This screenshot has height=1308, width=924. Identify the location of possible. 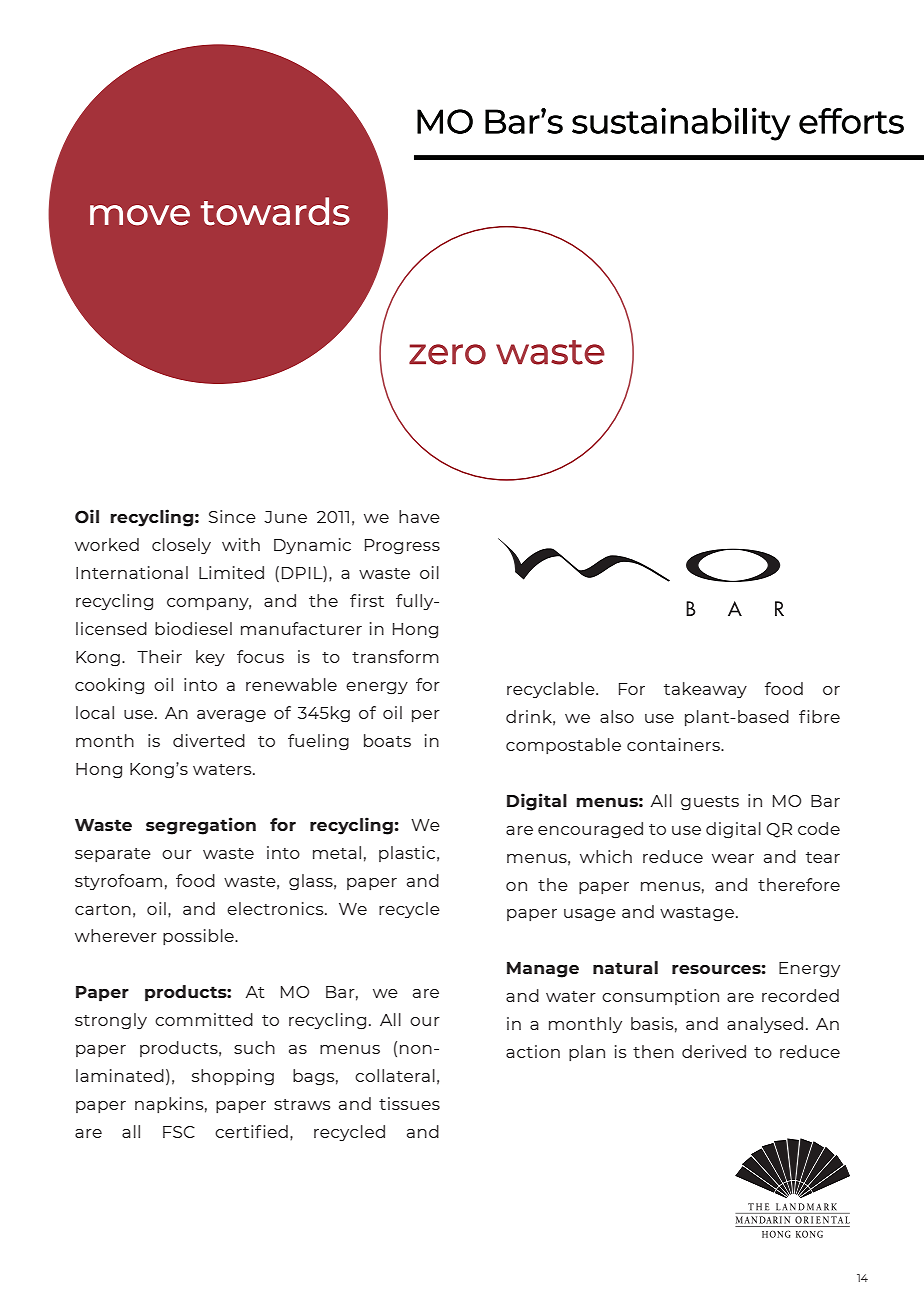
(199, 937).
